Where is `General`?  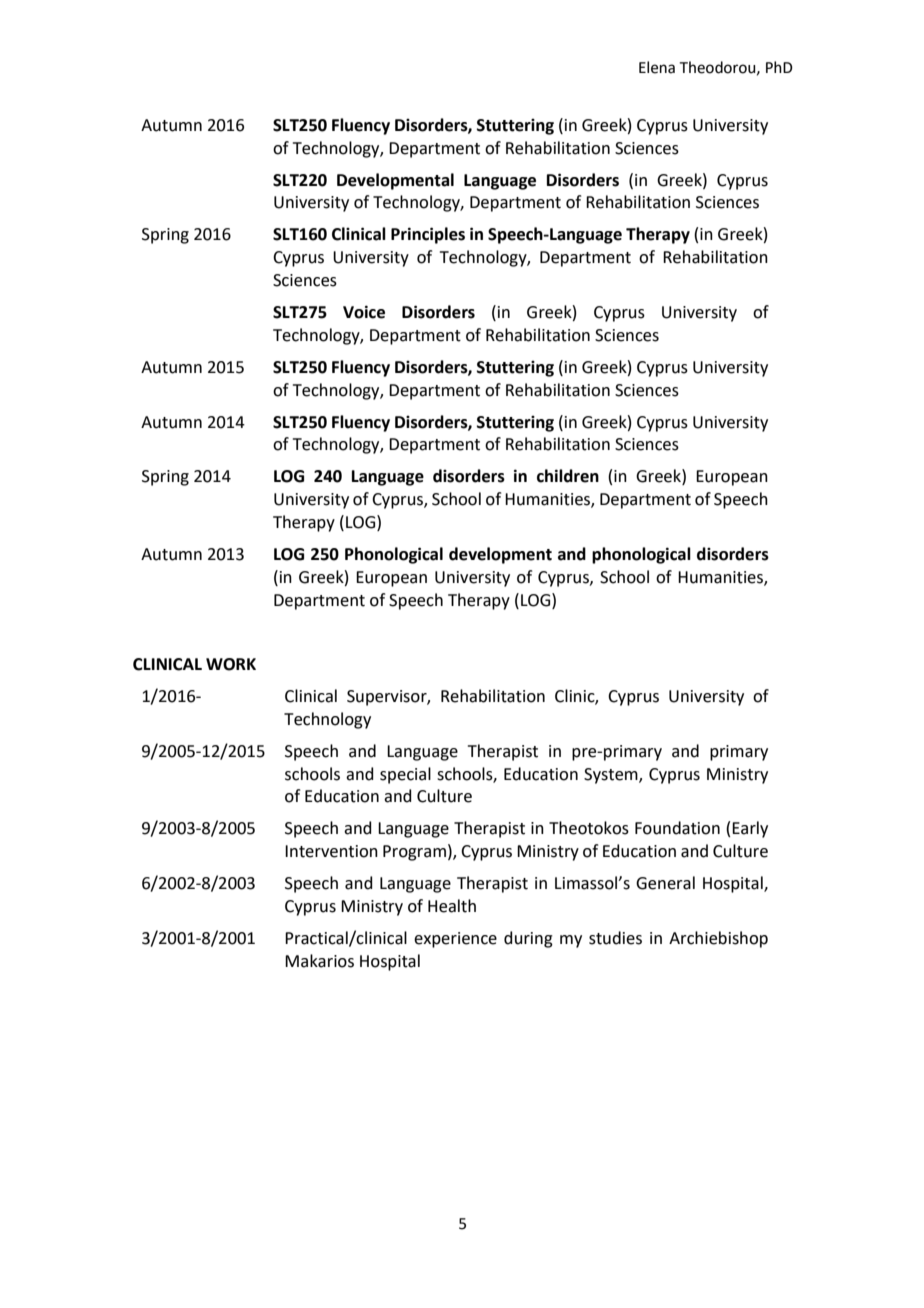
General is located at coordinates (665, 883).
